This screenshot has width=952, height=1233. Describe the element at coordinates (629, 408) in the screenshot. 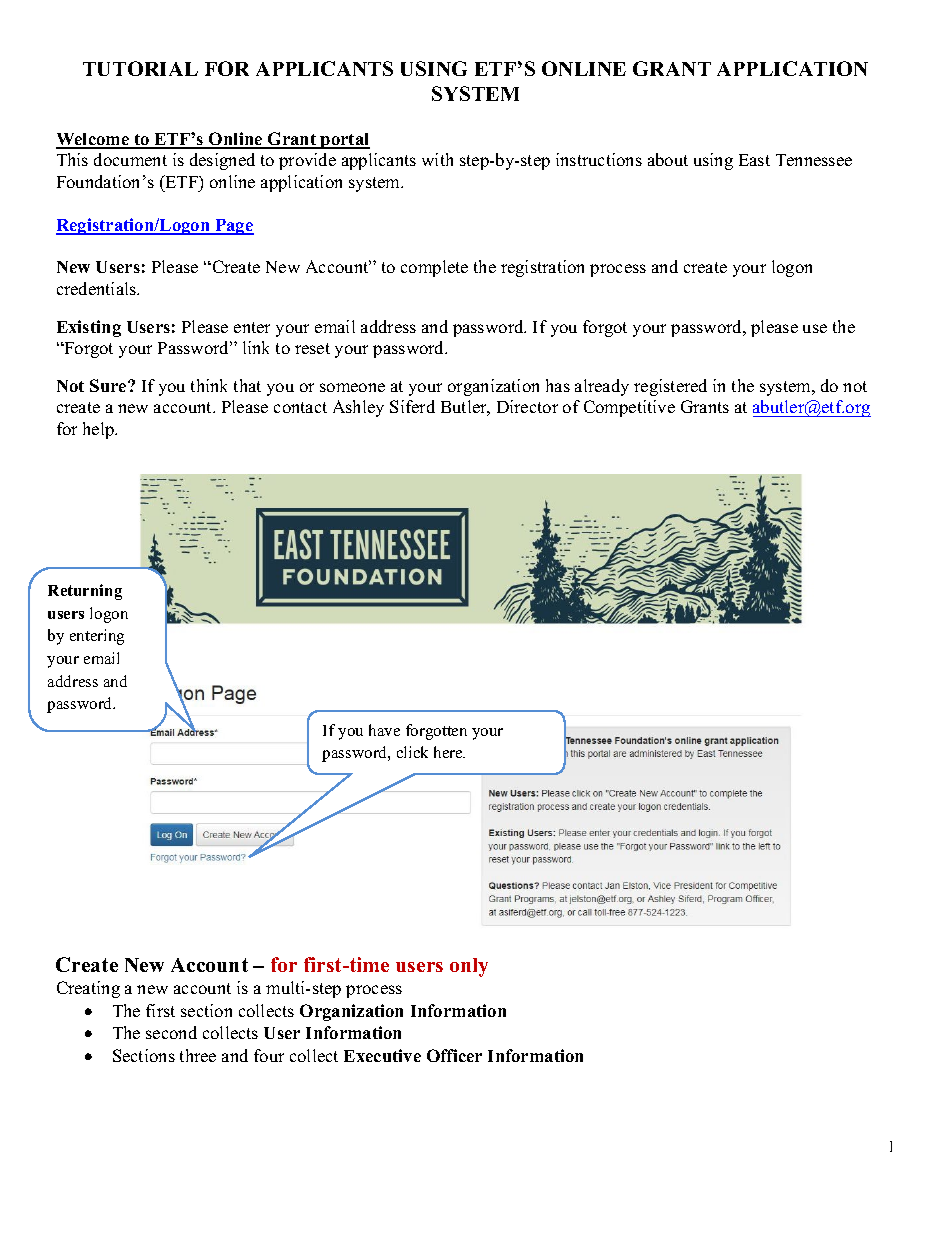

I see `Competitive` at that location.
